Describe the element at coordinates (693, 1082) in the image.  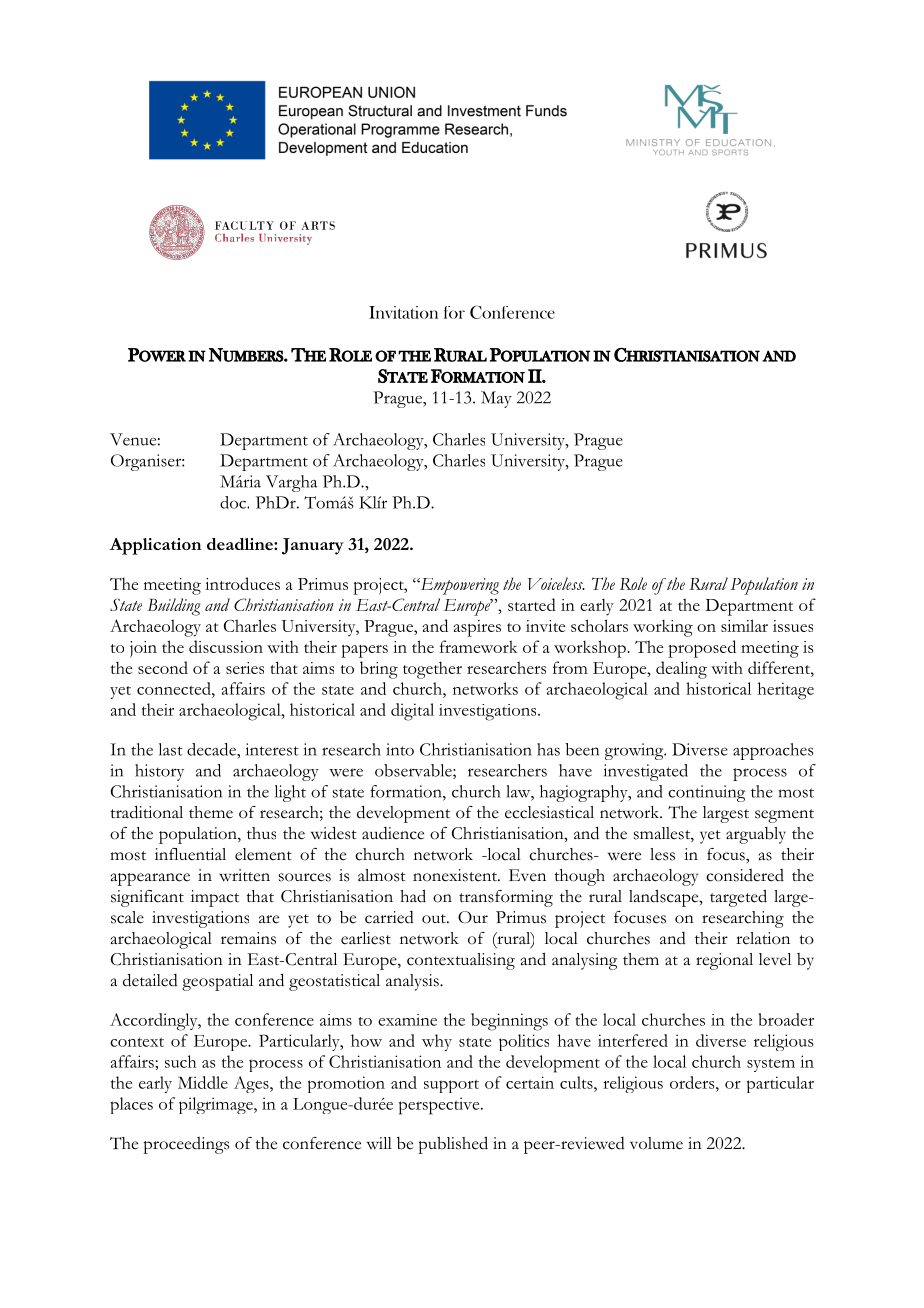
I see `orders` at that location.
